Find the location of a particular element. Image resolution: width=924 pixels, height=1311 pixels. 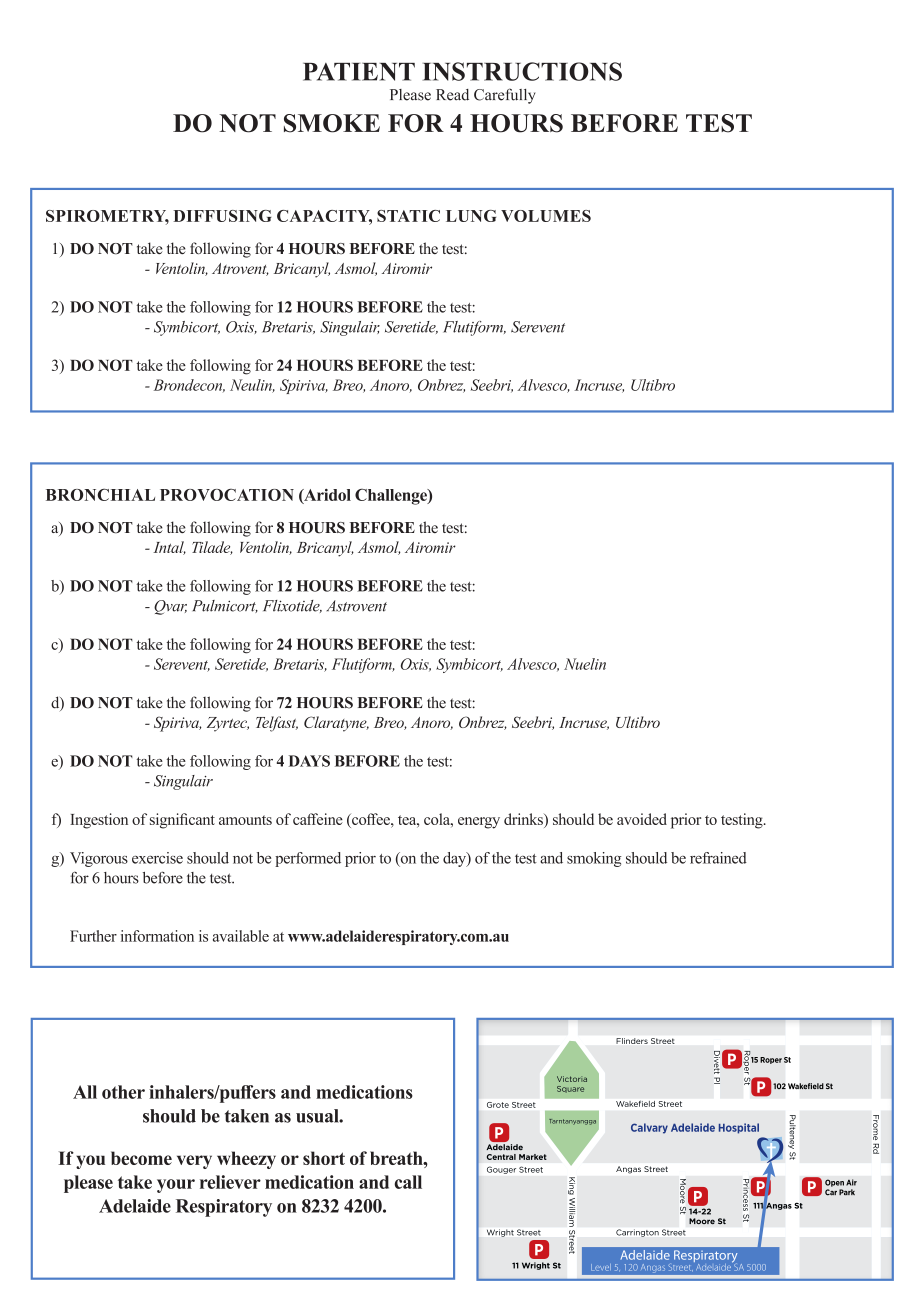

PROVOCATION is located at coordinates (227, 495).
